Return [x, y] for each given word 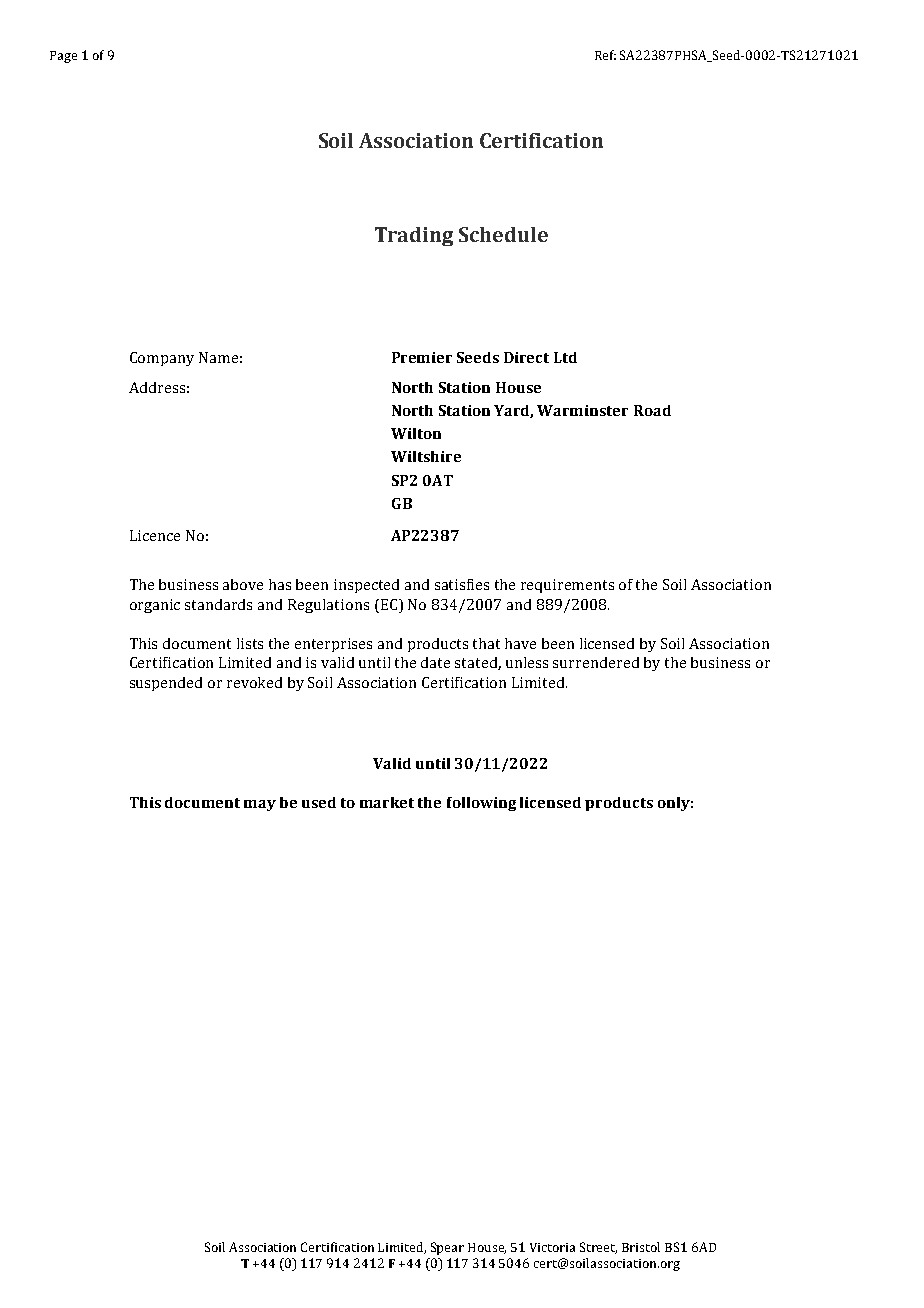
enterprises [333, 645]
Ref [605, 55]
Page [63, 57]
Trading [414, 236]
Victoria [552, 1247]
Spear [447, 1248]
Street [598, 1248]
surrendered [596, 662]
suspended [166, 684]
